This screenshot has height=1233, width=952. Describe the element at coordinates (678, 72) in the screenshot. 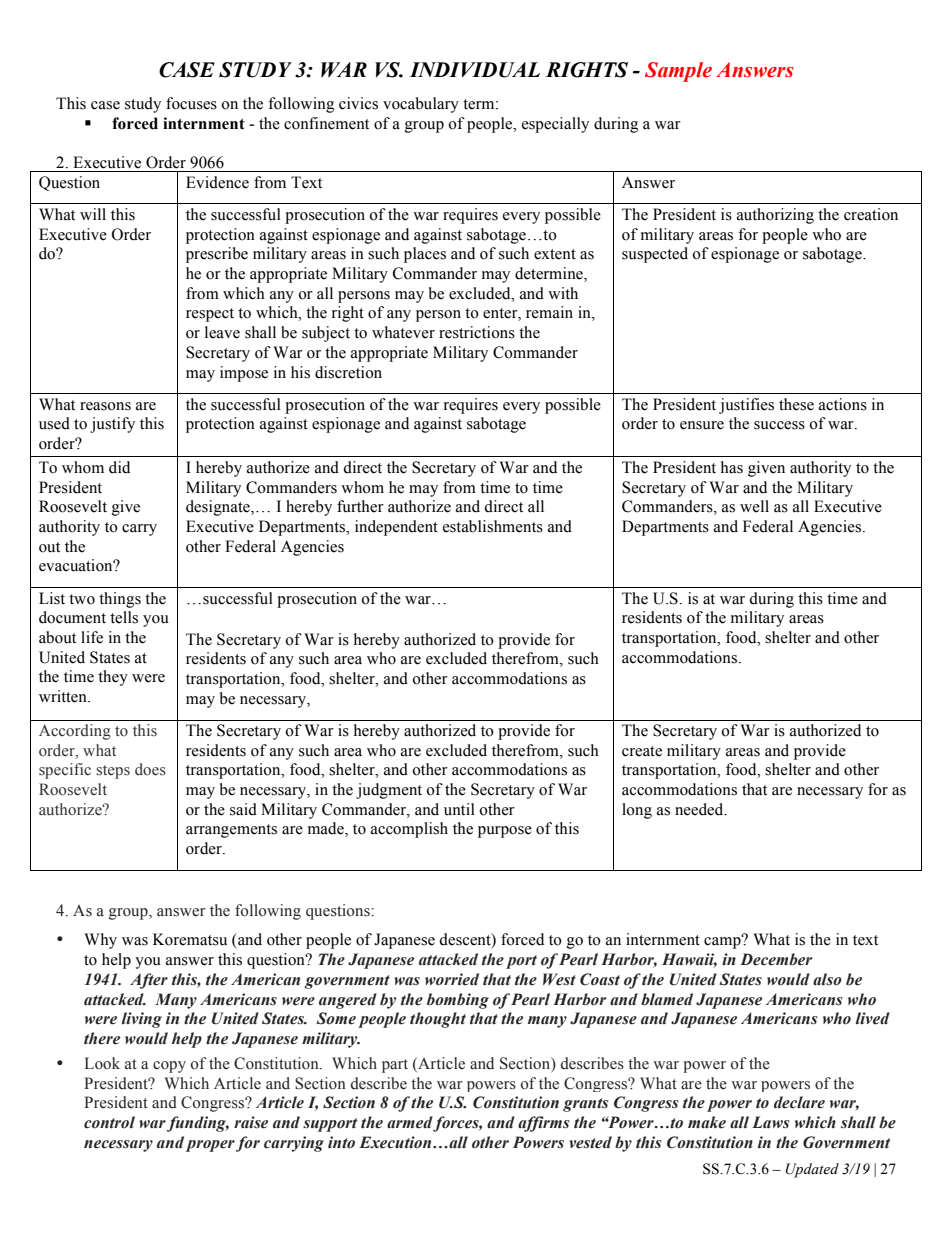

I see `Sample` at that location.
